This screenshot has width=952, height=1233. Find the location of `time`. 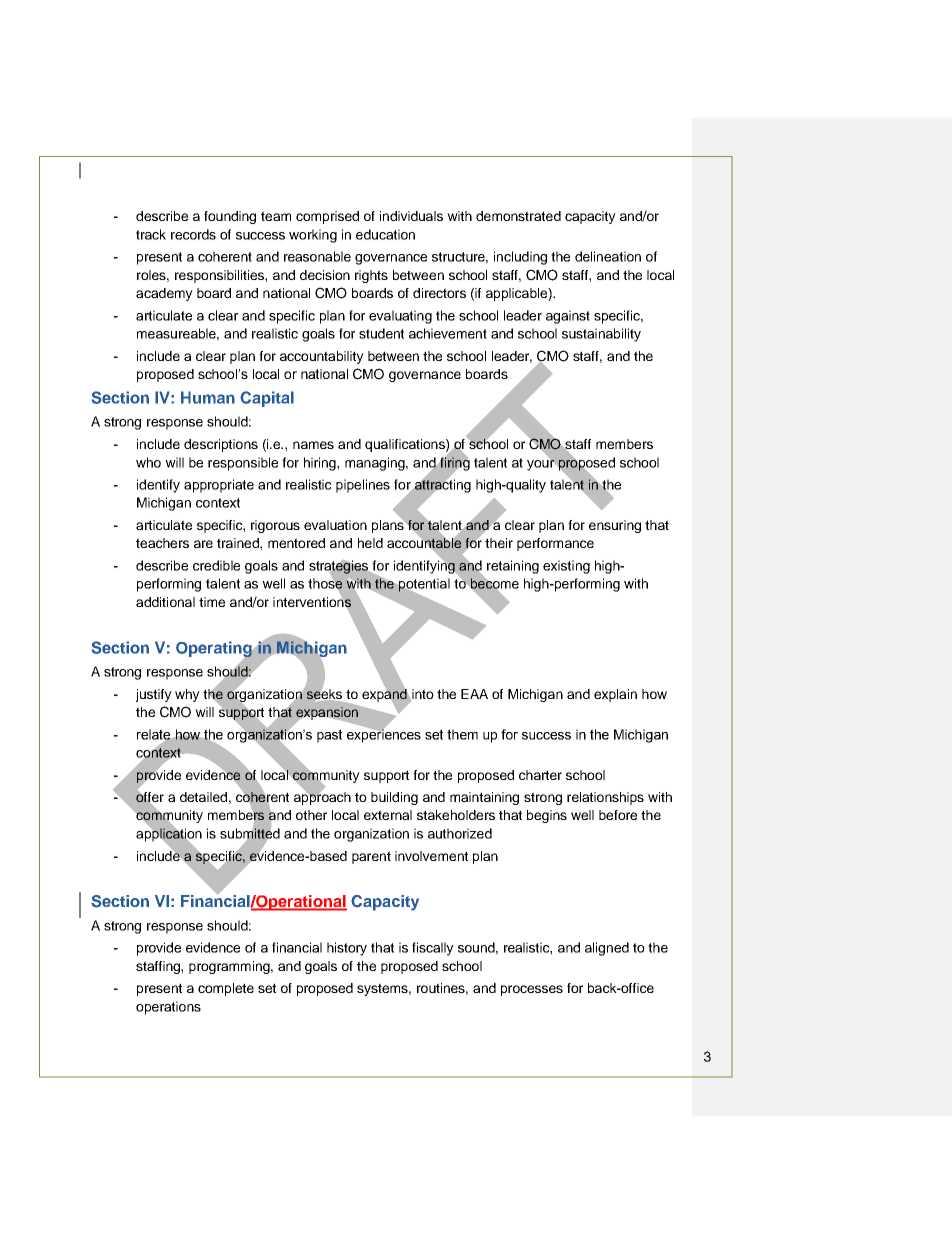

time is located at coordinates (212, 602).
